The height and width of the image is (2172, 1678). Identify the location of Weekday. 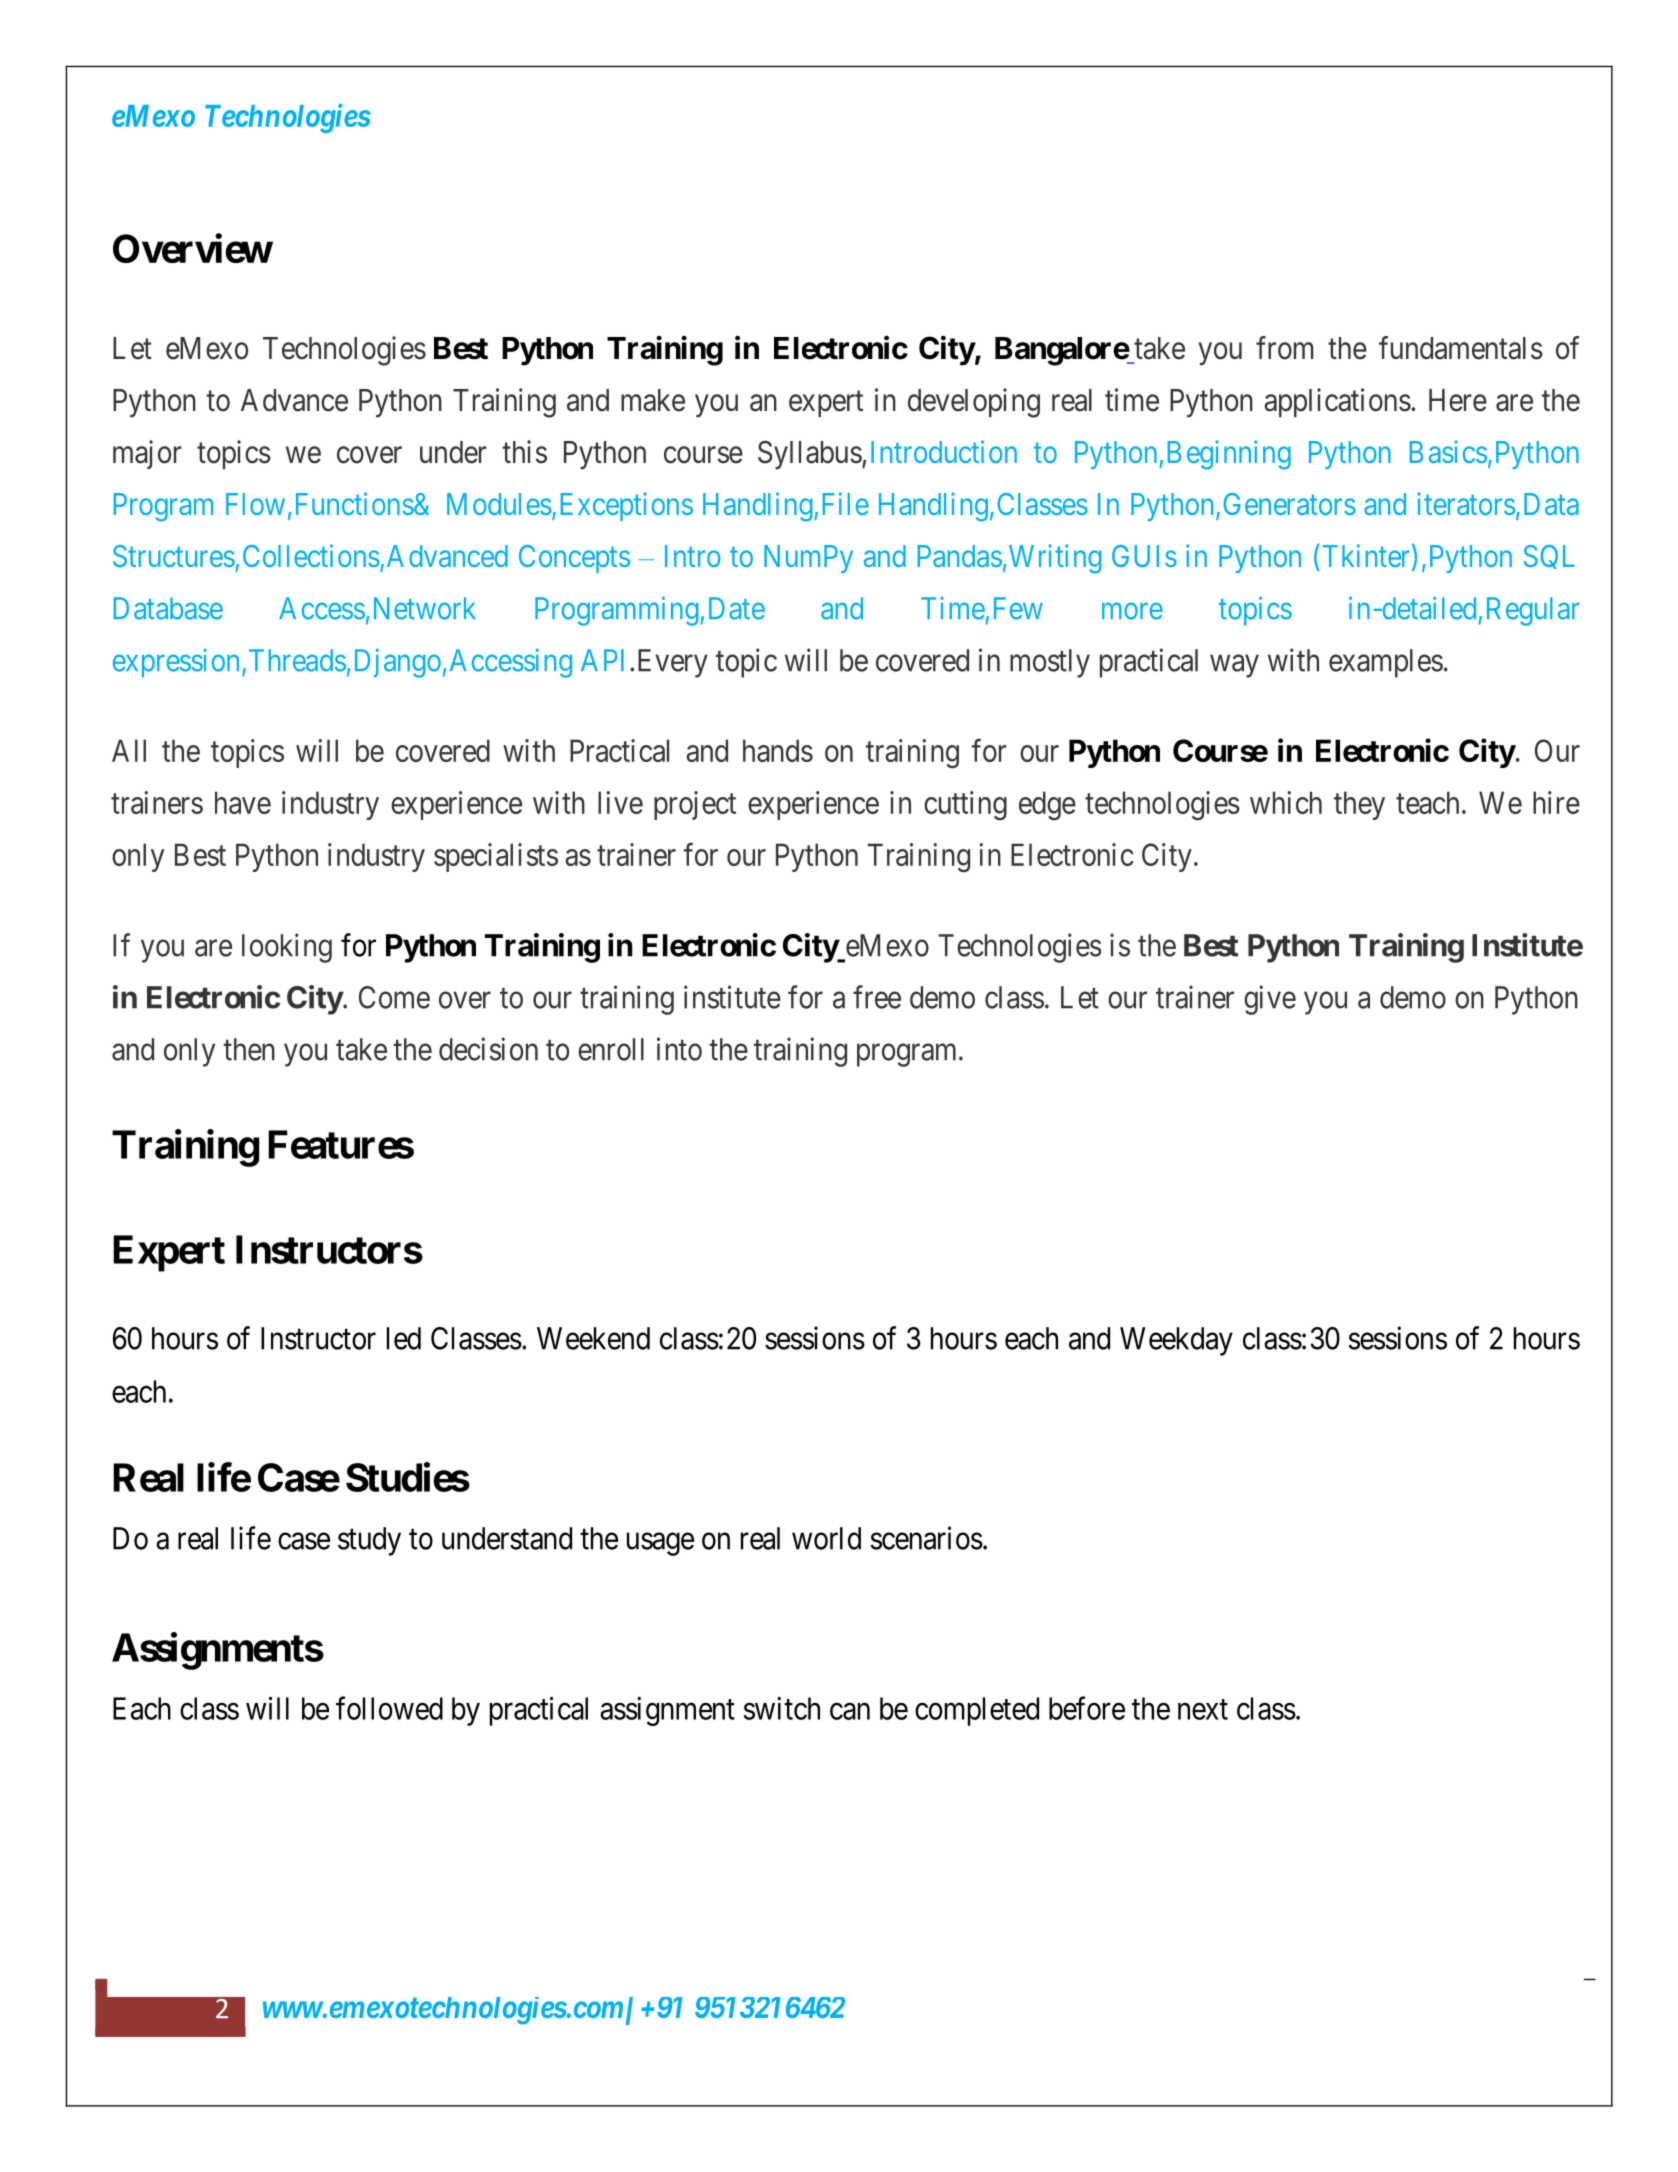
(1176, 1341).
